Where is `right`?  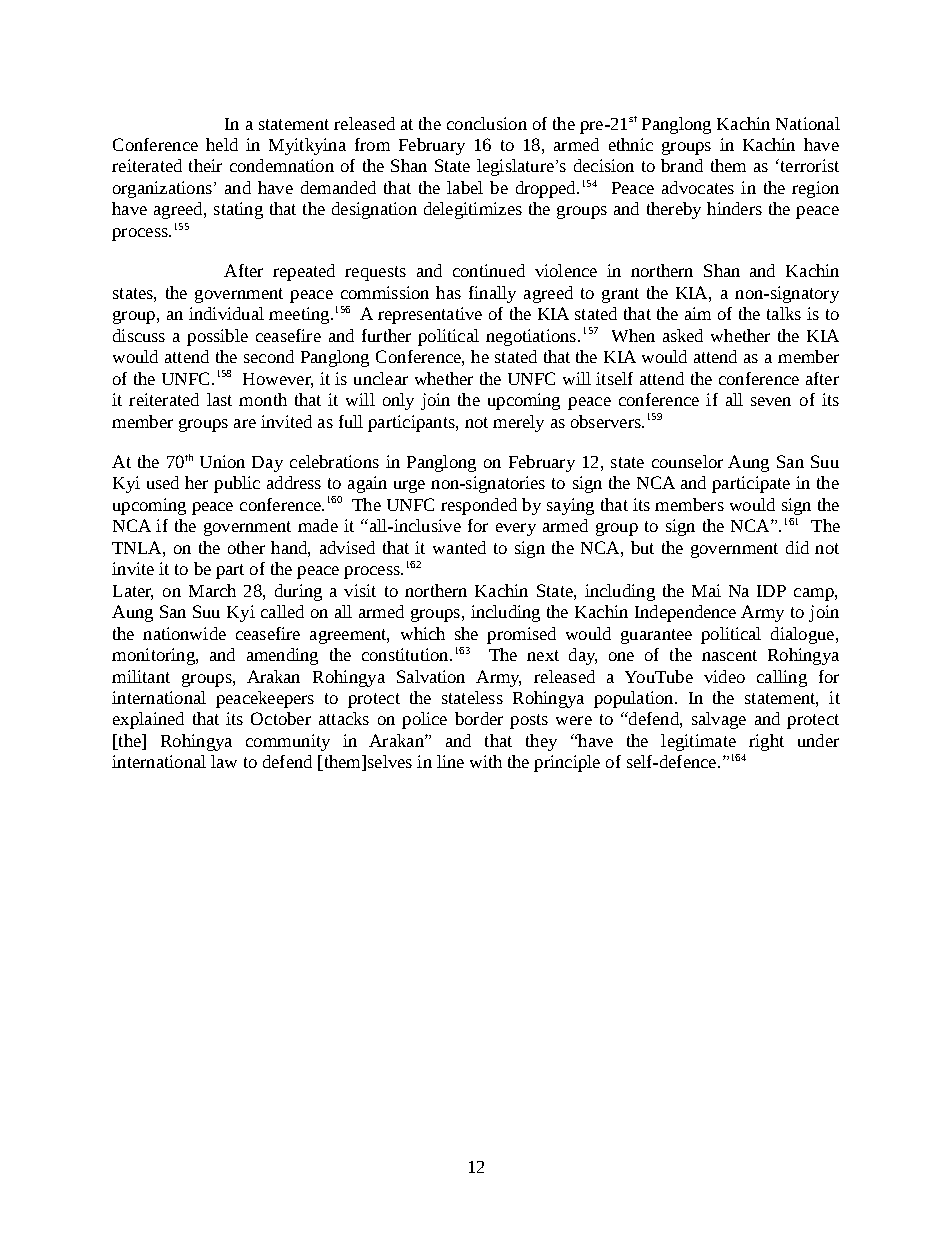
right is located at coordinates (766, 742).
